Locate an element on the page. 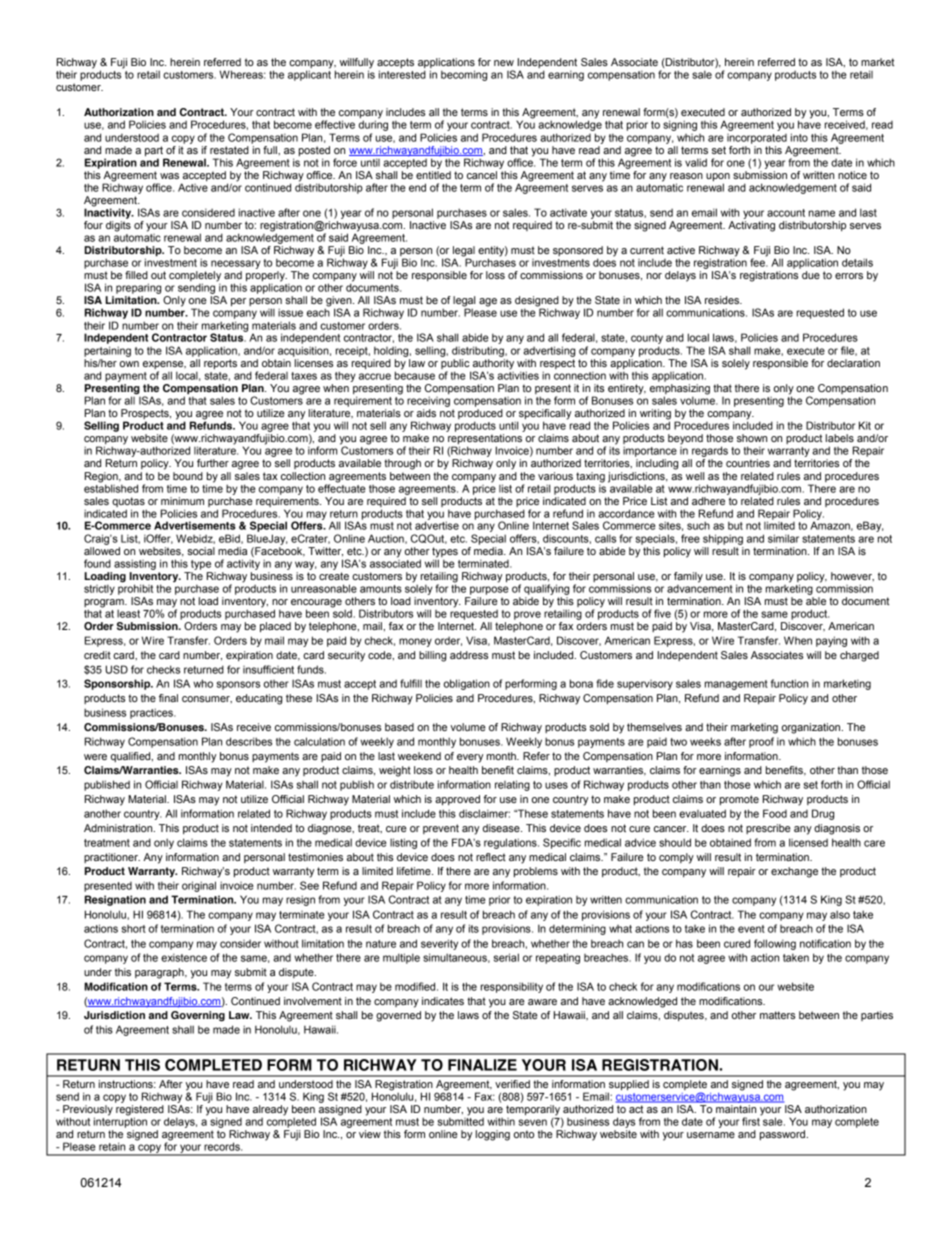 Image resolution: width=952 pixels, height=1233 pixels. into is located at coordinates (799, 137).
